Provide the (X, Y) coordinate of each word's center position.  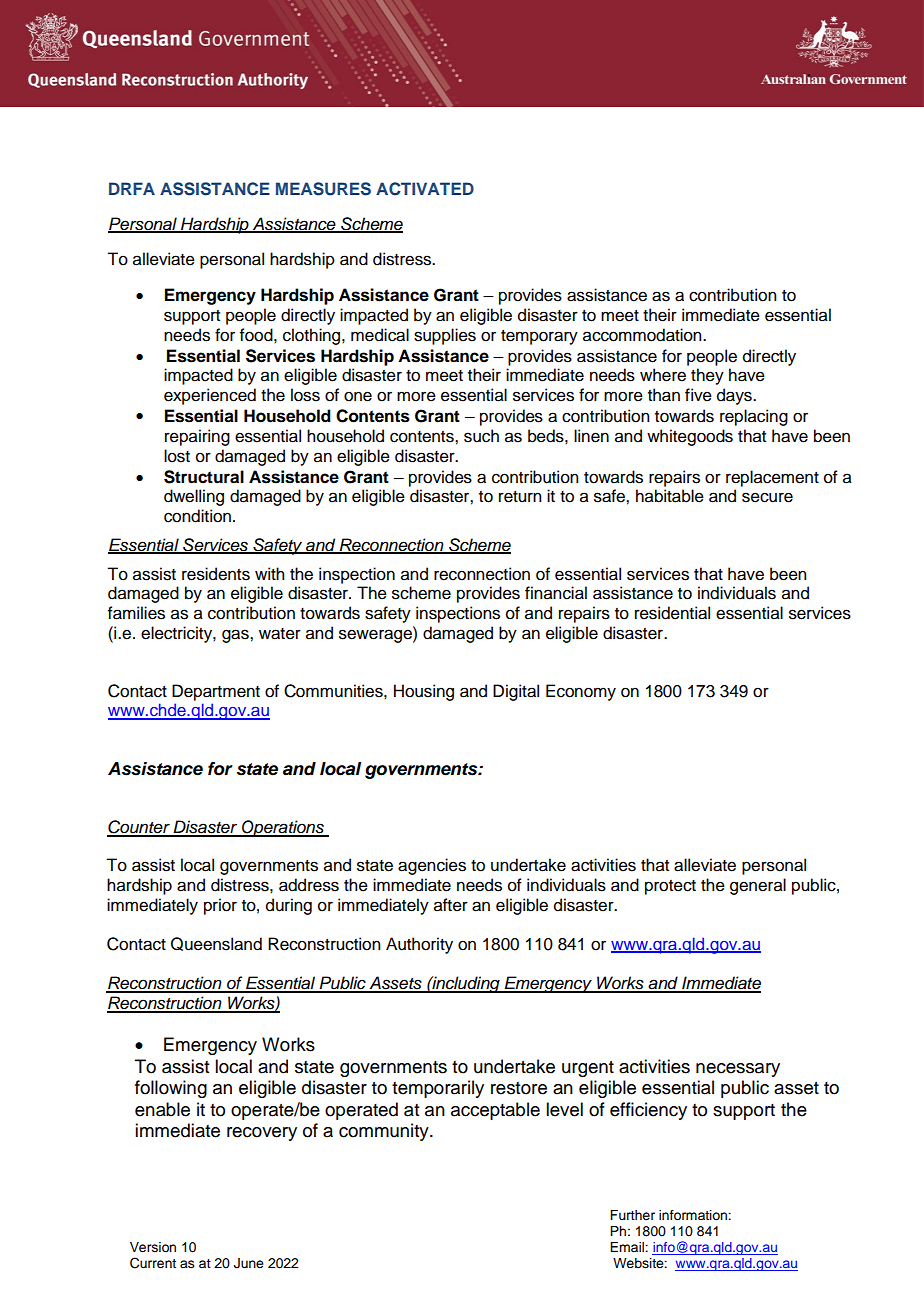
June (249, 1263)
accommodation (643, 335)
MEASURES (323, 189)
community (385, 1132)
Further (632, 1215)
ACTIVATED (425, 189)
